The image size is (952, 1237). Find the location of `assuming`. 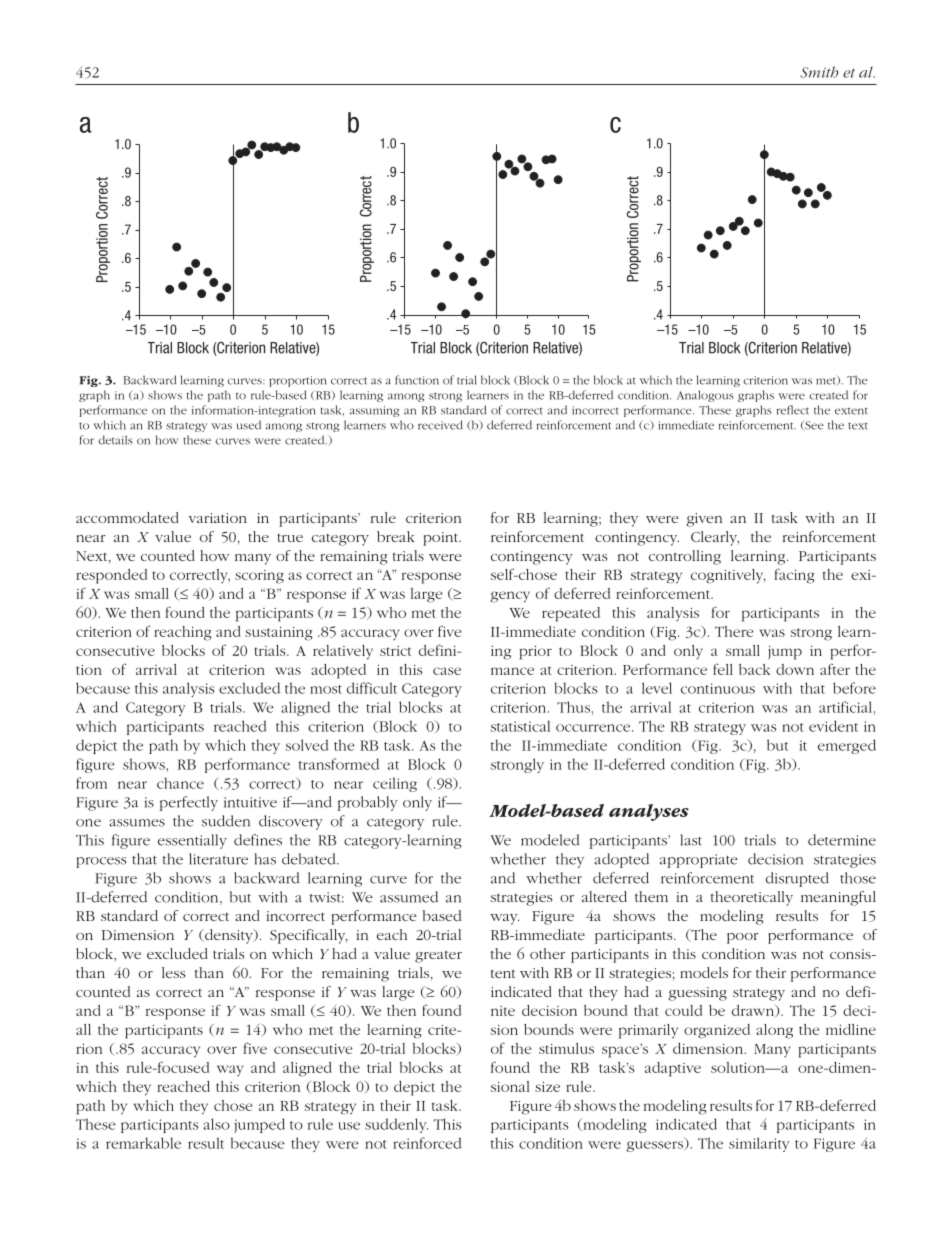

assuming is located at coordinates (374, 411).
